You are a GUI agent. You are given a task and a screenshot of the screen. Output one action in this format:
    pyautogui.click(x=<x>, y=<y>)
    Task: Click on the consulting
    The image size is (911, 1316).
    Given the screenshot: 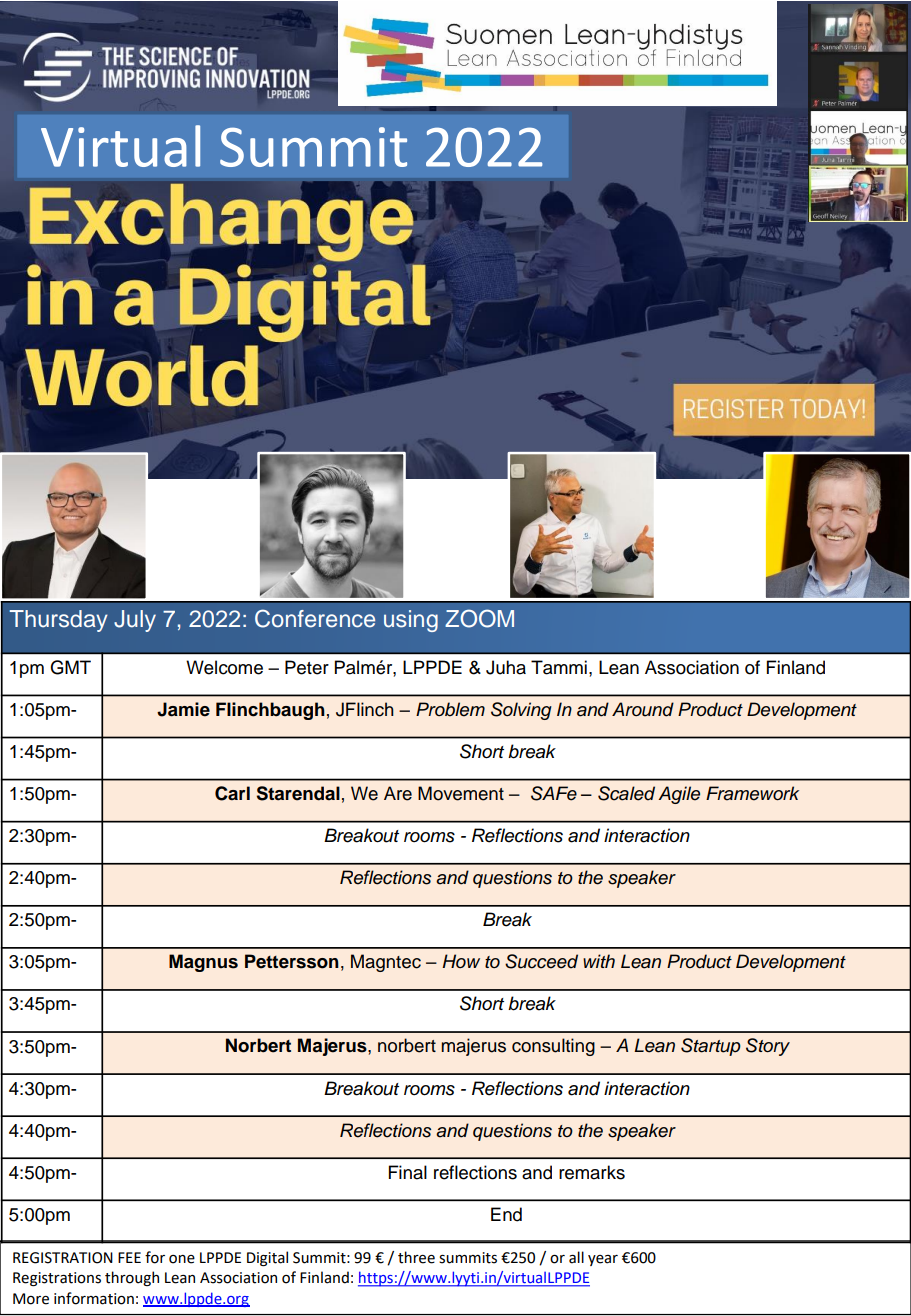 What is the action you would take?
    pyautogui.click(x=553, y=1047)
